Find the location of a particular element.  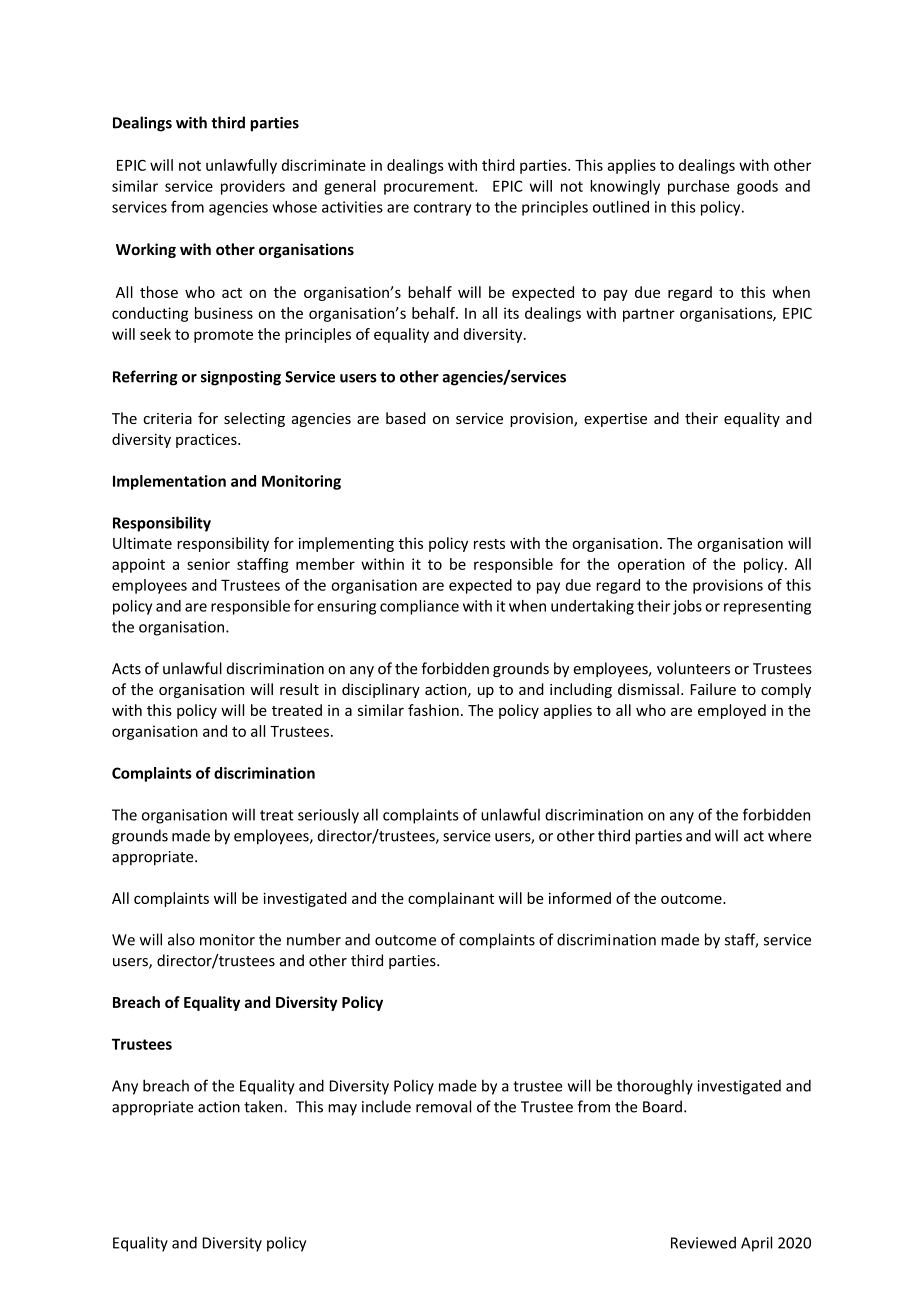

rests is located at coordinates (489, 544).
